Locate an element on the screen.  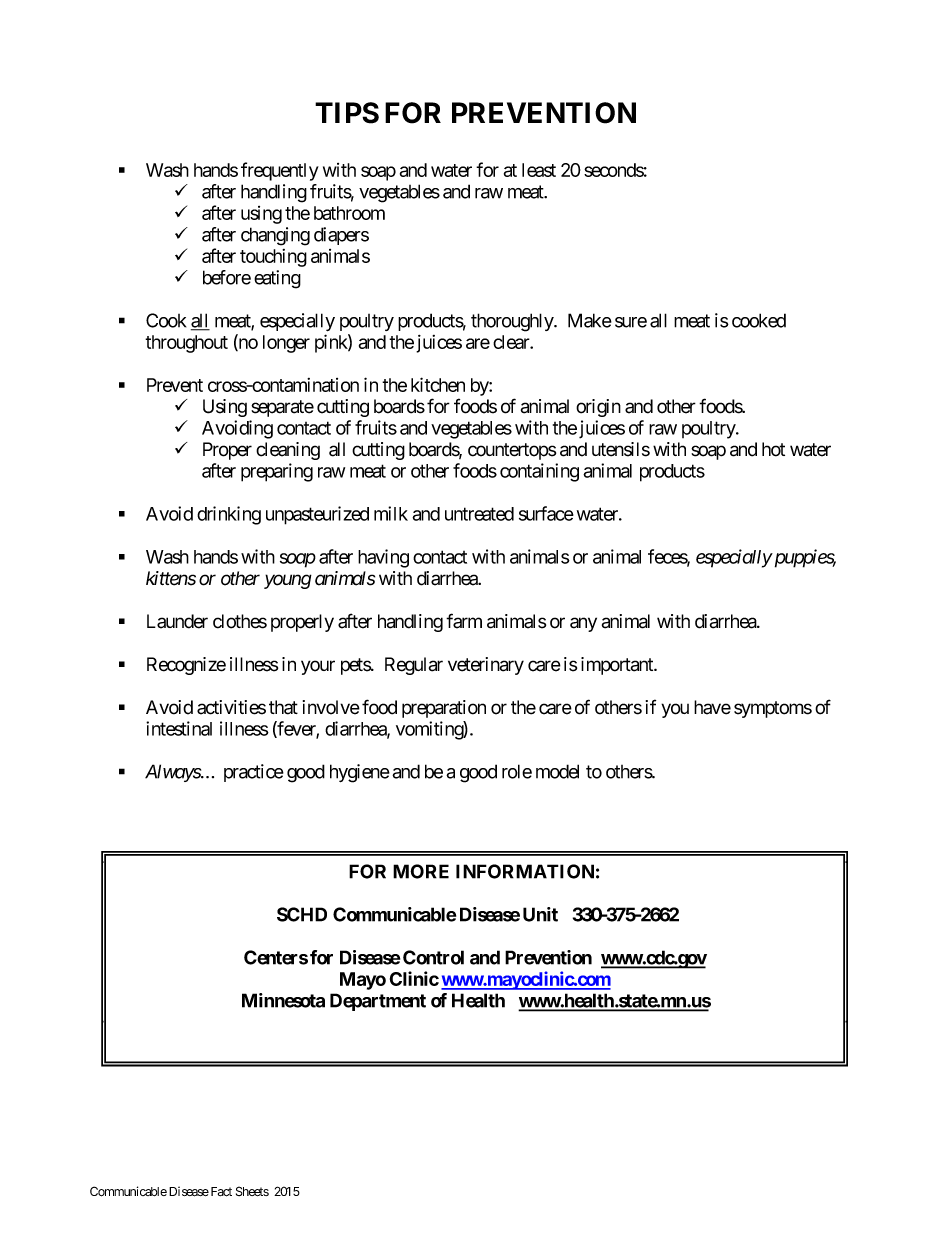
preparation is located at coordinates (444, 709).
